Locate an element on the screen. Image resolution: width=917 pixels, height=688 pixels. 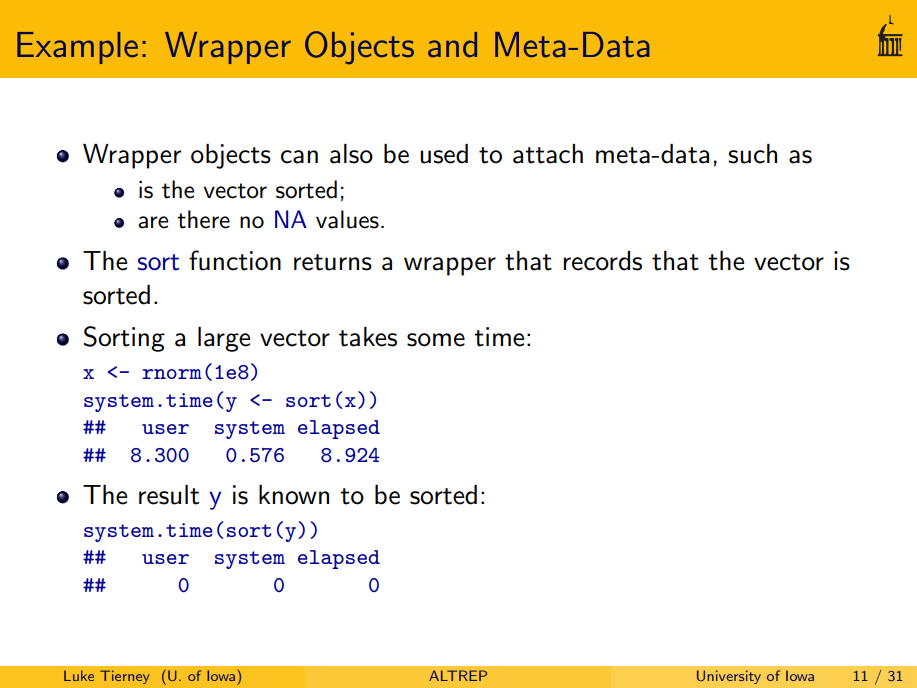
function is located at coordinates (235, 260).
